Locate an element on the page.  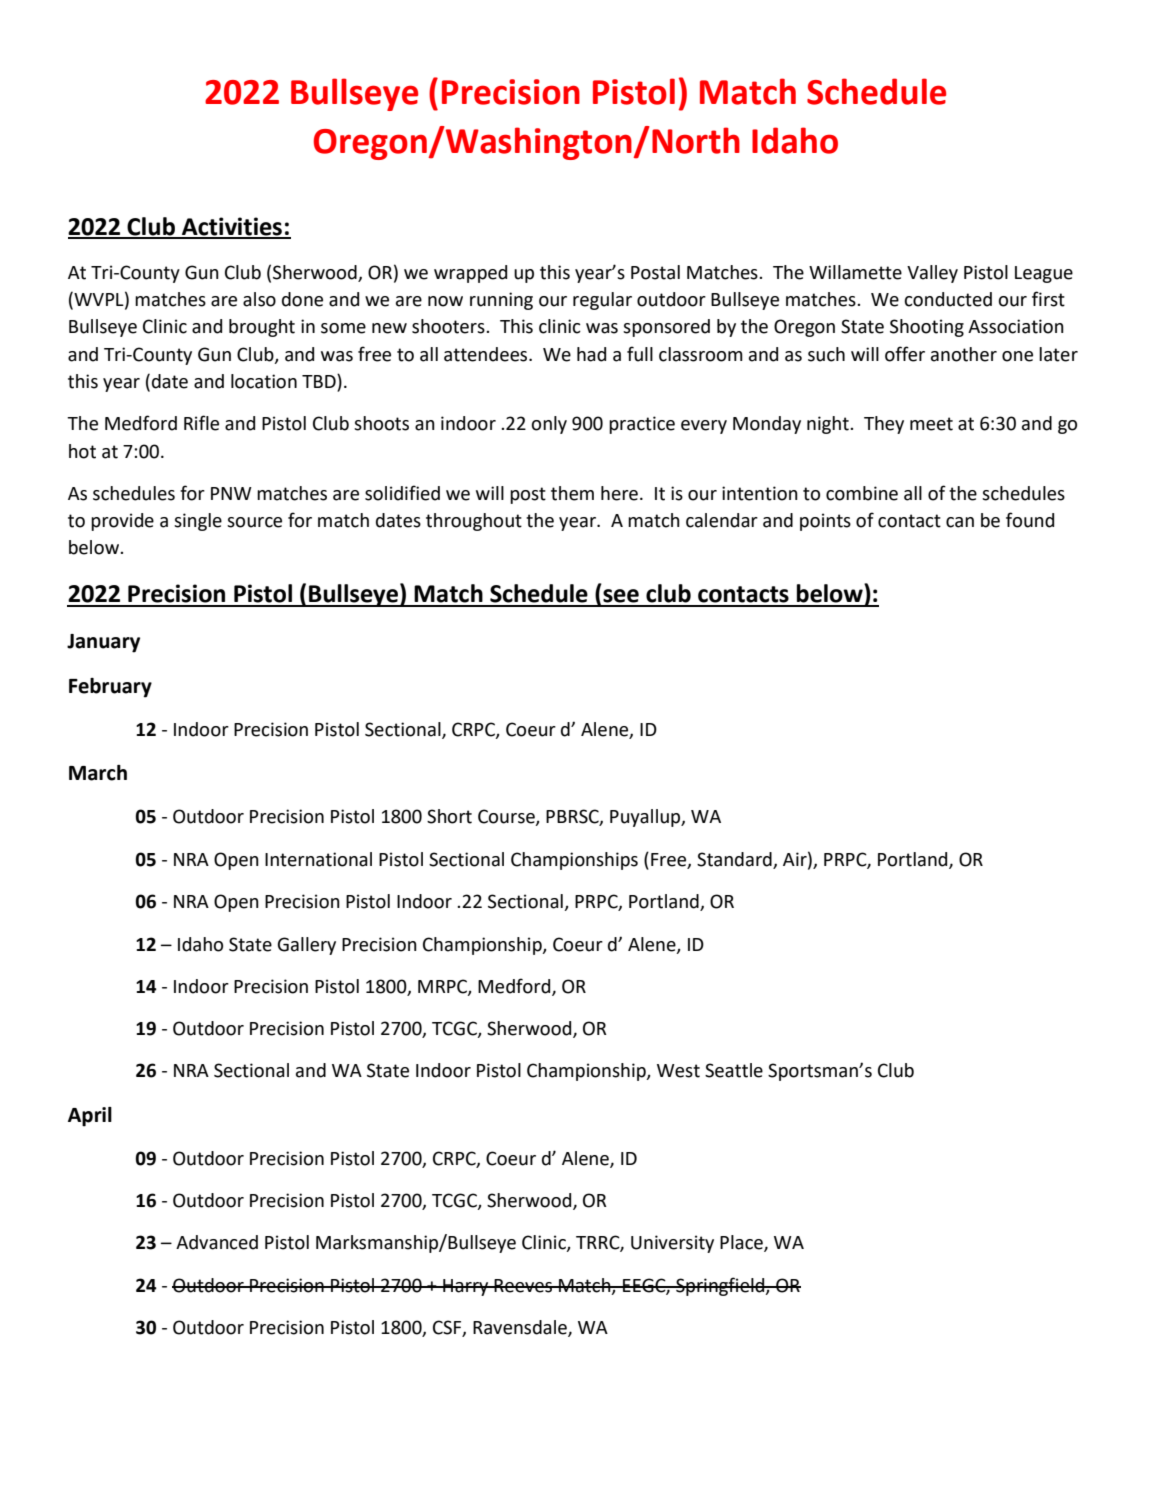
can is located at coordinates (960, 522).
